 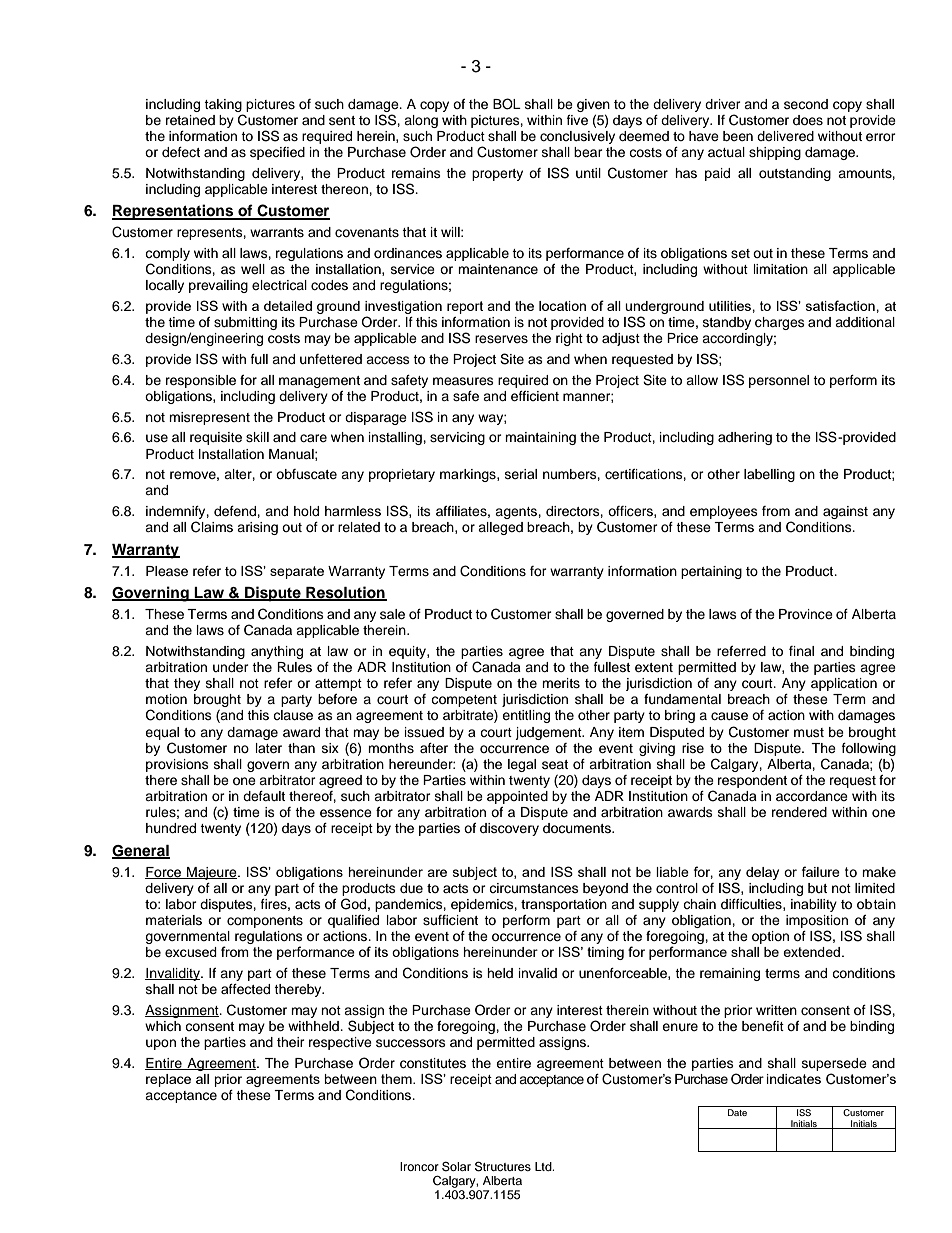 What do you see at coordinates (785, 136) in the page?
I see `delivered` at bounding box center [785, 136].
